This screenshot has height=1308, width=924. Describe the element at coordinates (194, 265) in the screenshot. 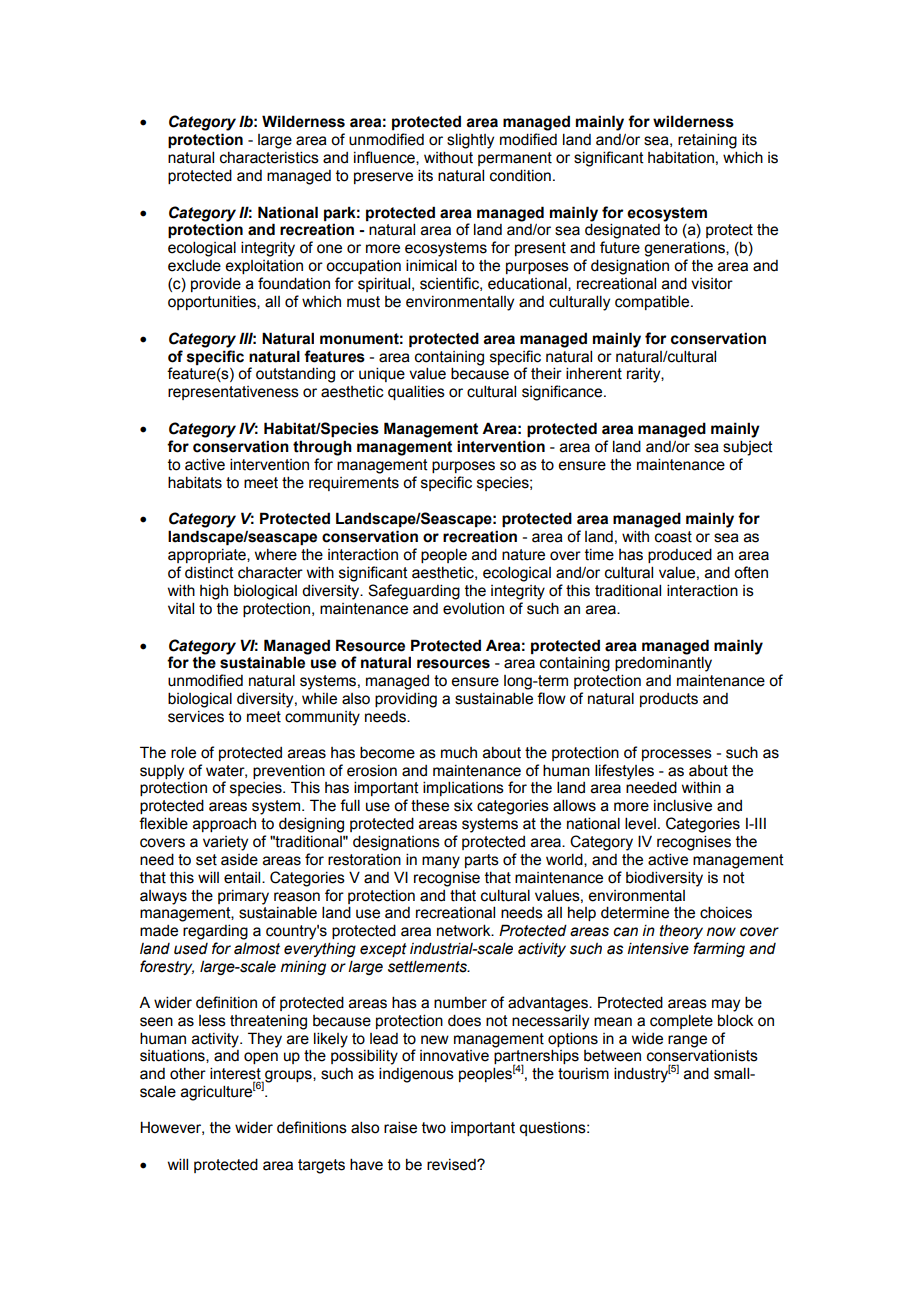

I see `exclude` at that location.
